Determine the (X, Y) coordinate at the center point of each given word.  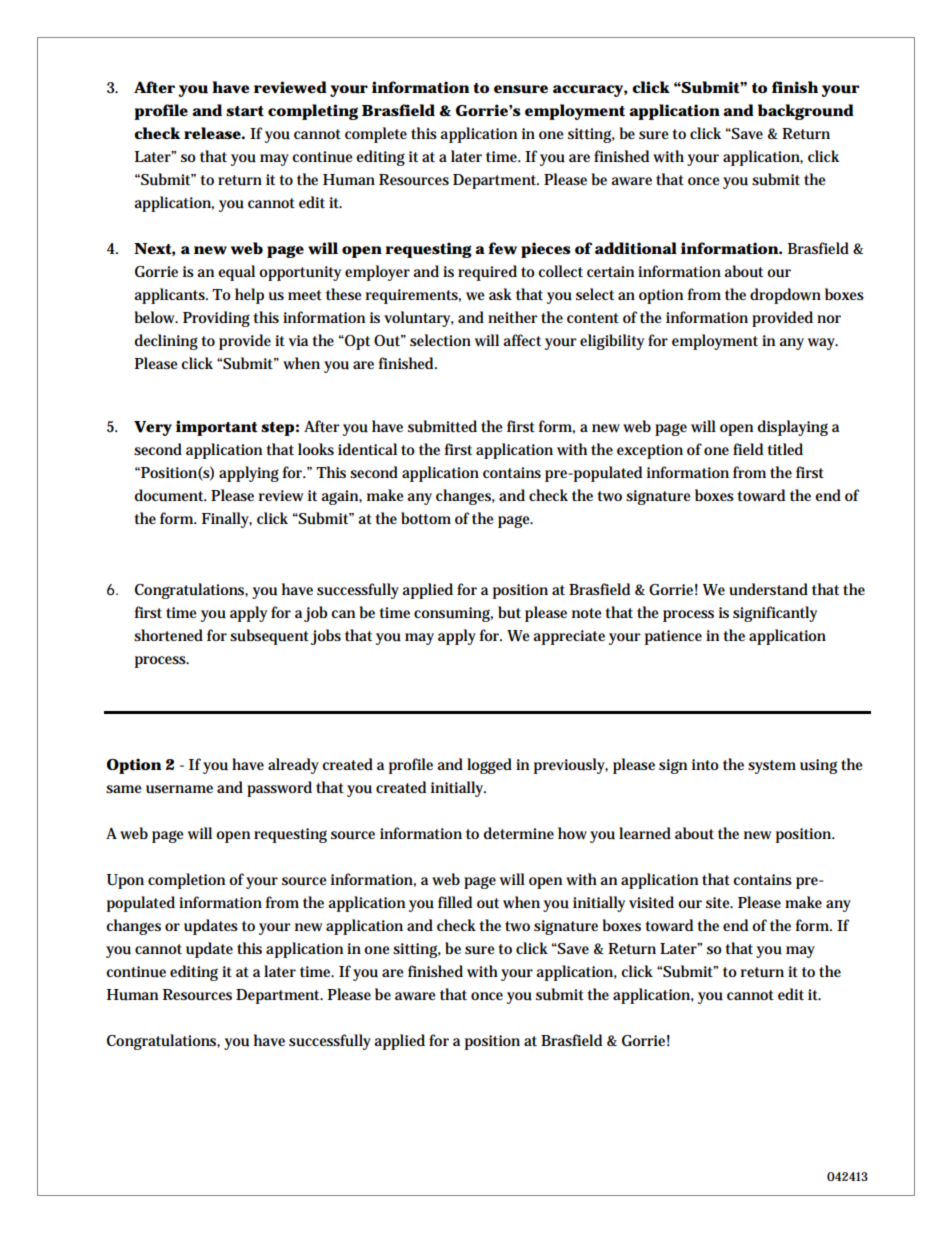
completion (186, 881)
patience (673, 637)
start (245, 111)
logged (489, 766)
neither (513, 317)
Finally (227, 520)
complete (376, 135)
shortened (168, 635)
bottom (426, 518)
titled (785, 449)
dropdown (785, 296)
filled (455, 902)
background (806, 112)
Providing (216, 319)
